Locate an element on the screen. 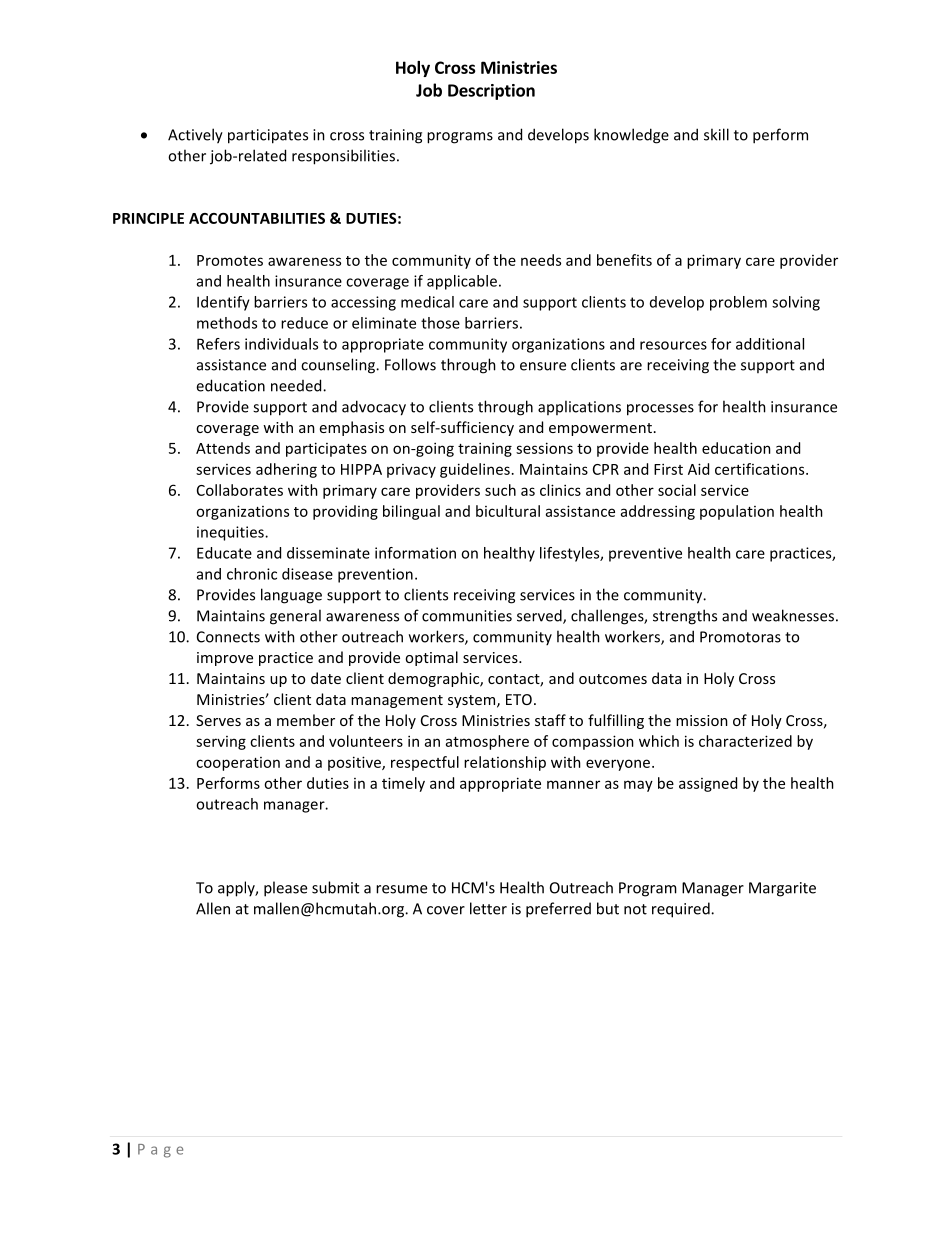 The width and height of the screenshot is (952, 1233). Actively is located at coordinates (195, 136).
